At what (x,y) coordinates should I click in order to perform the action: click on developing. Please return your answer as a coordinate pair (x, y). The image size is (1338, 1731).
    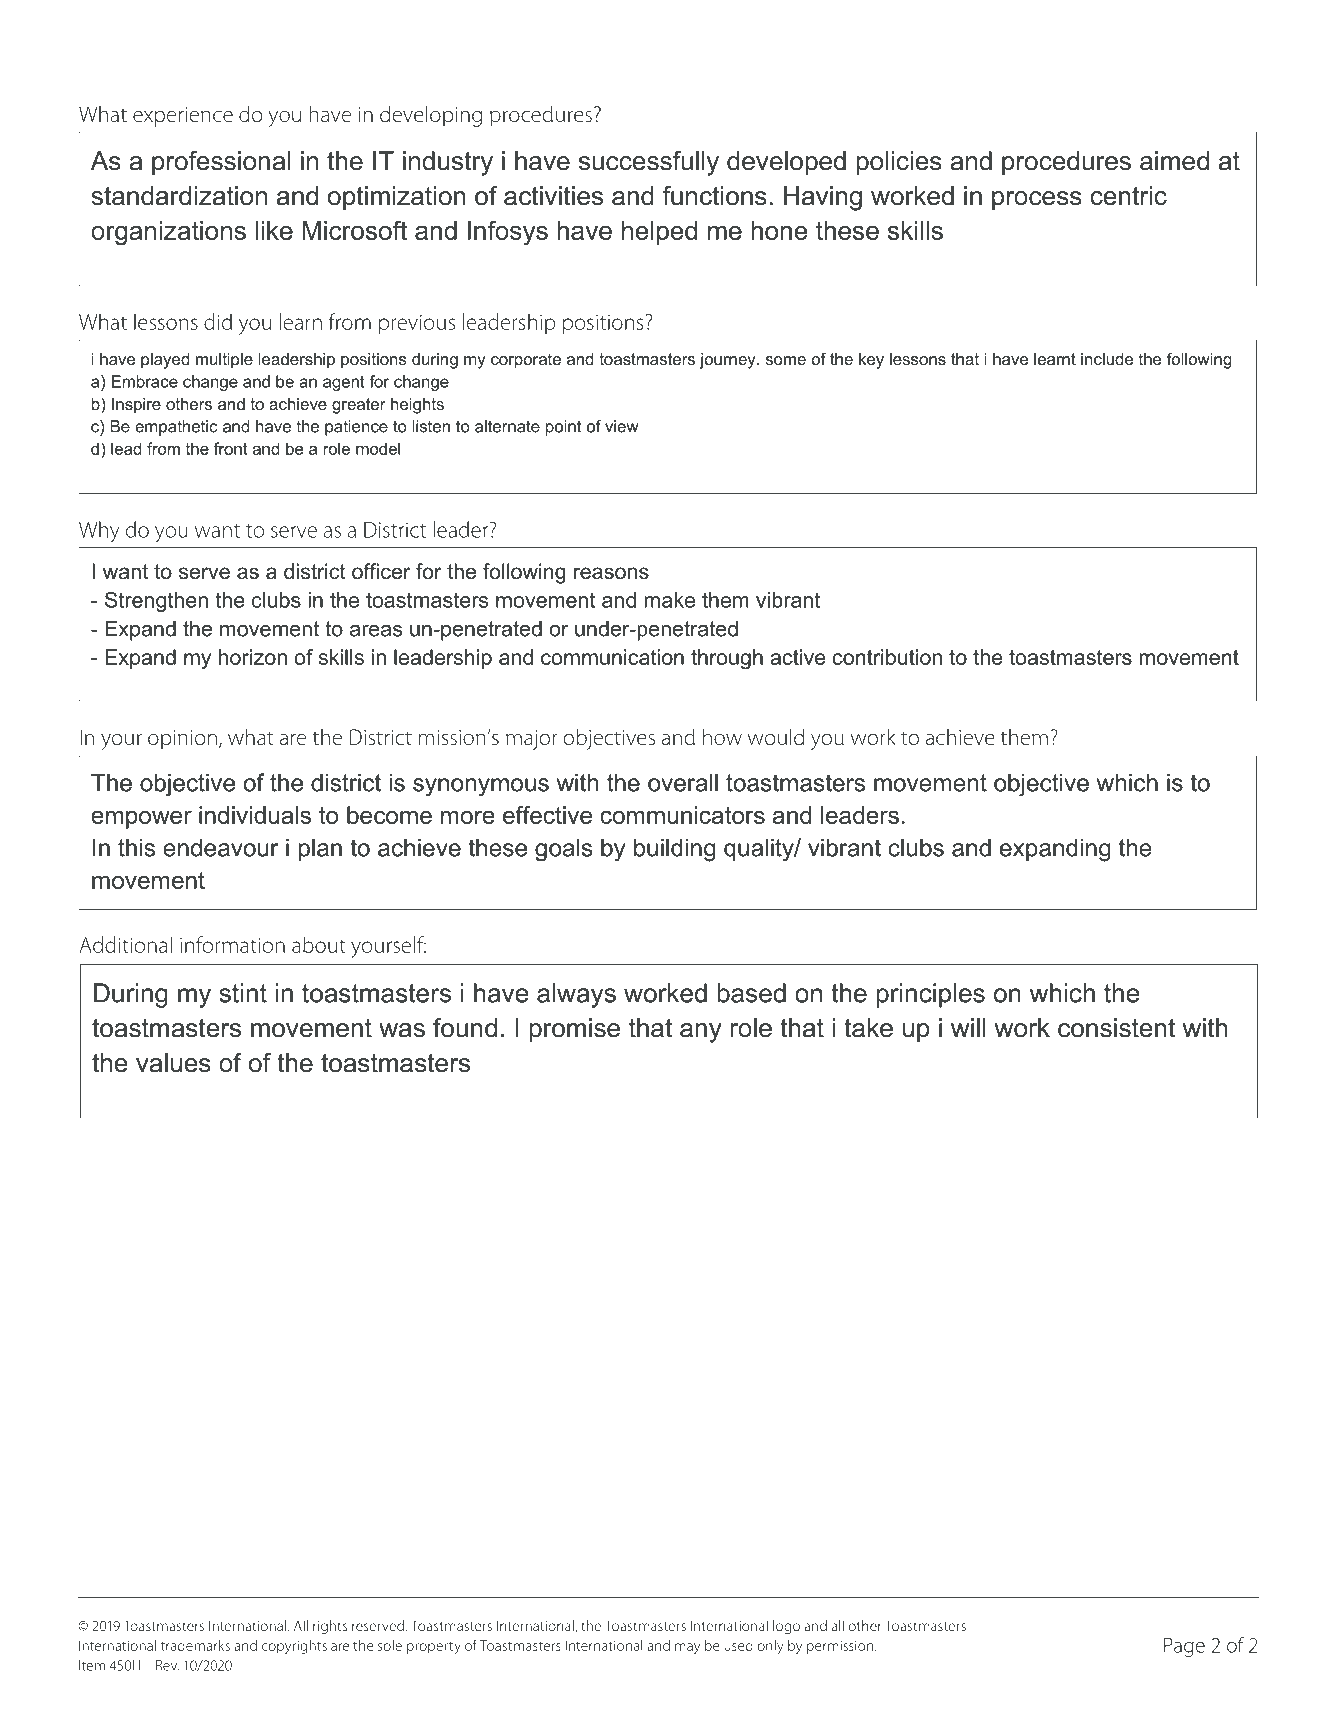
    Looking at the image, I should click on (431, 116).
